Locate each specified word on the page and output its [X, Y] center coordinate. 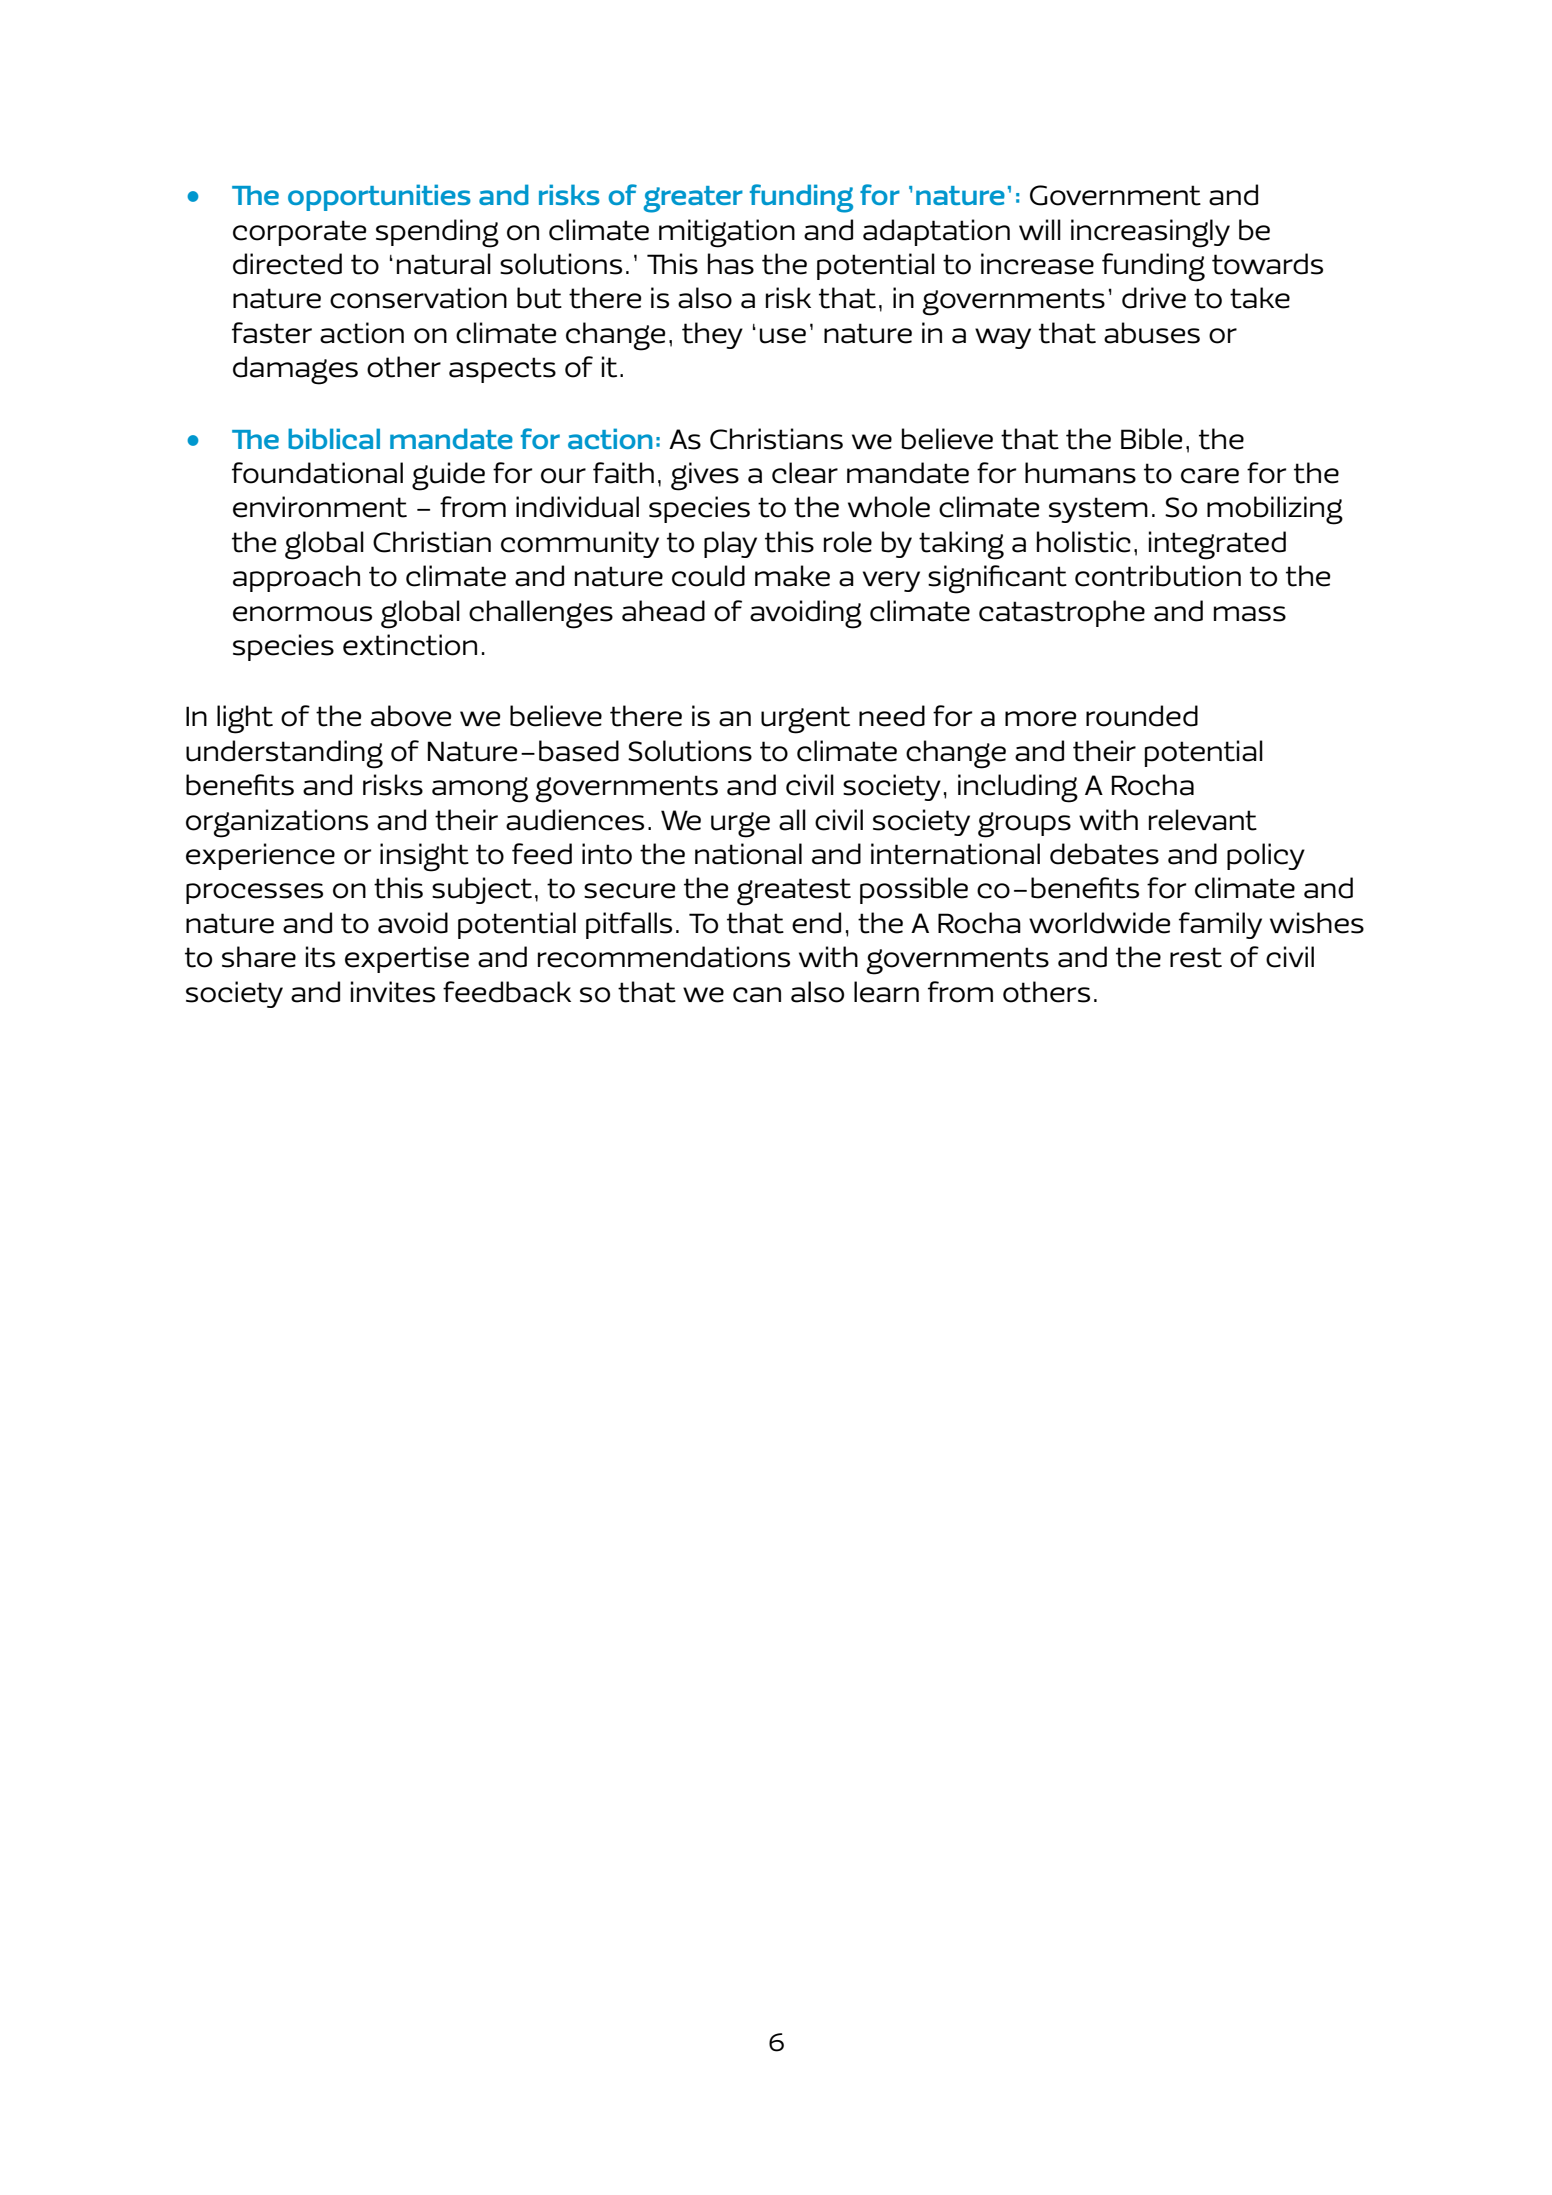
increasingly [1150, 233]
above [411, 716]
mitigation [727, 233]
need [892, 716]
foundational [317, 473]
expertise [407, 959]
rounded [1142, 716]
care [1210, 476]
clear [805, 473]
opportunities [379, 197]
